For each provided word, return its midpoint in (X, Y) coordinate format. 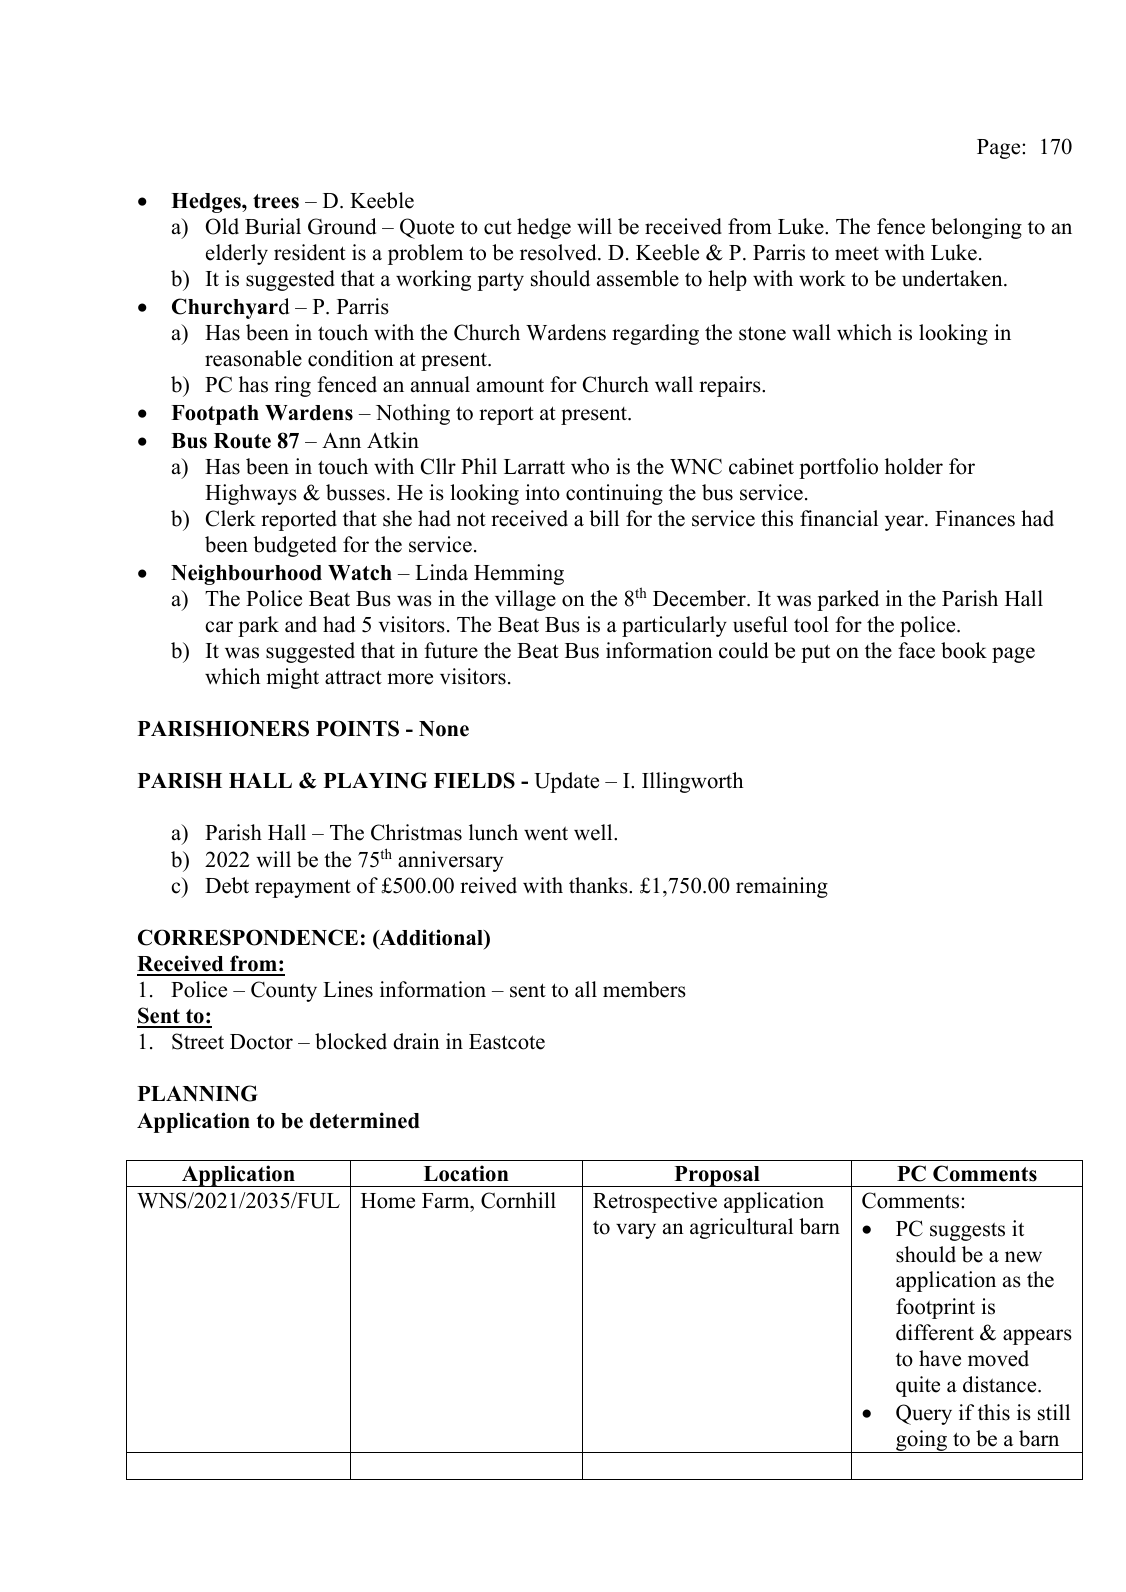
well (594, 832)
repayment (303, 888)
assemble (638, 278)
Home (388, 1201)
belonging (976, 228)
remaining (782, 887)
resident (310, 252)
